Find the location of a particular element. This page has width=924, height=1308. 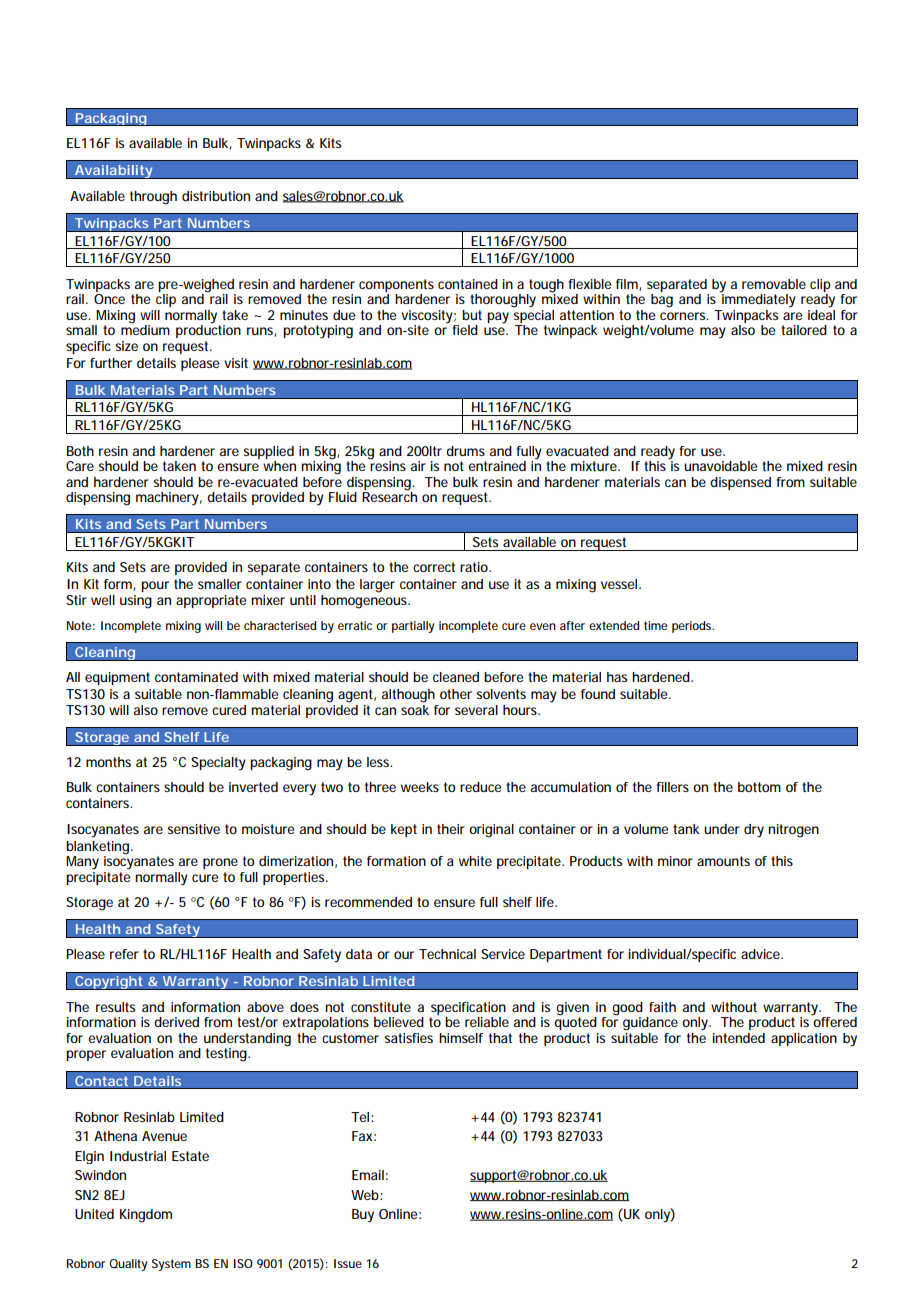

removable is located at coordinates (774, 284).
